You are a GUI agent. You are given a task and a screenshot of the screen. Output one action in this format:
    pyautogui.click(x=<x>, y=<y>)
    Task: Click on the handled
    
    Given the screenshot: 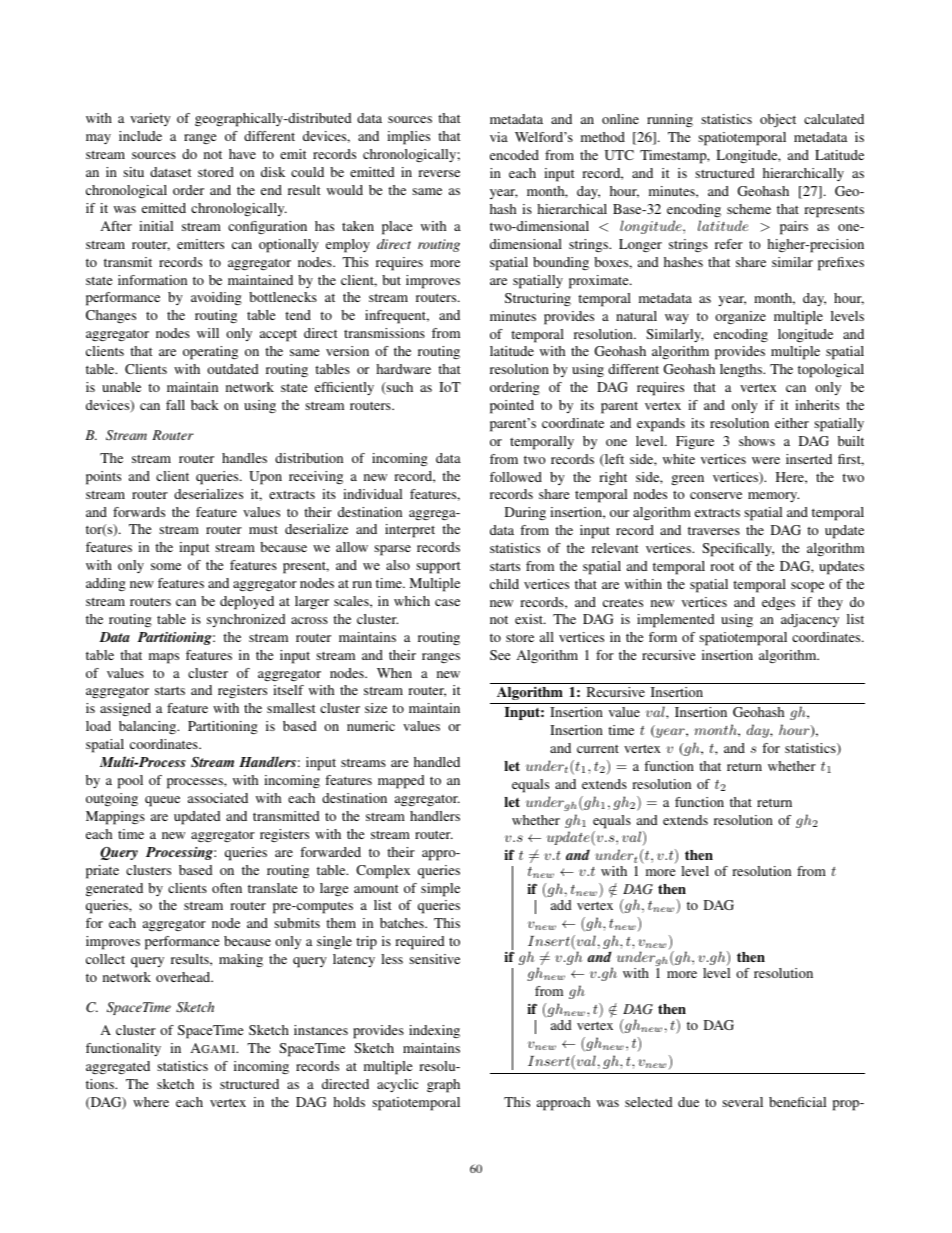 What is the action you would take?
    pyautogui.click(x=437, y=762)
